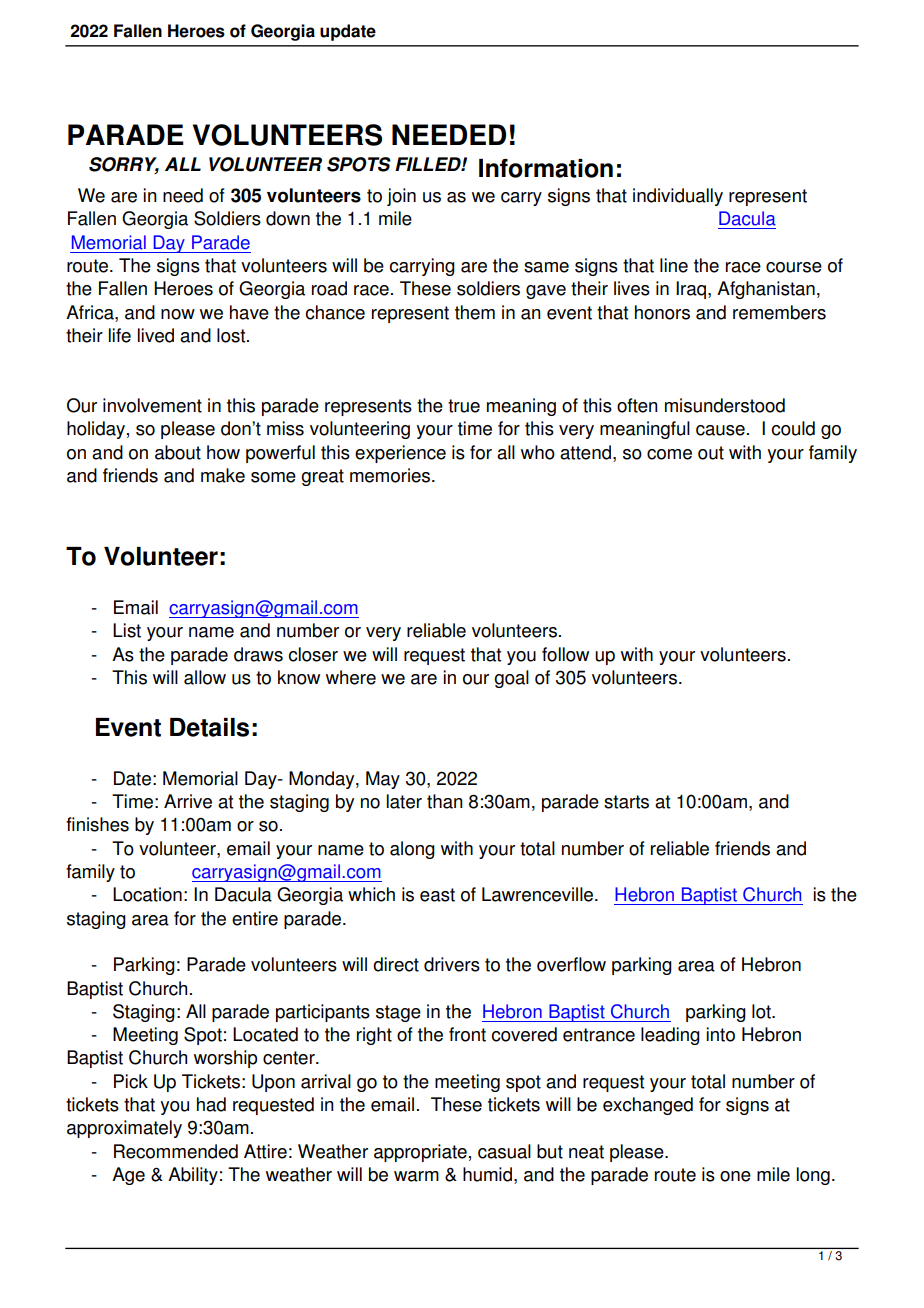  Describe the element at coordinates (565, 654) in the screenshot. I see `follow` at that location.
